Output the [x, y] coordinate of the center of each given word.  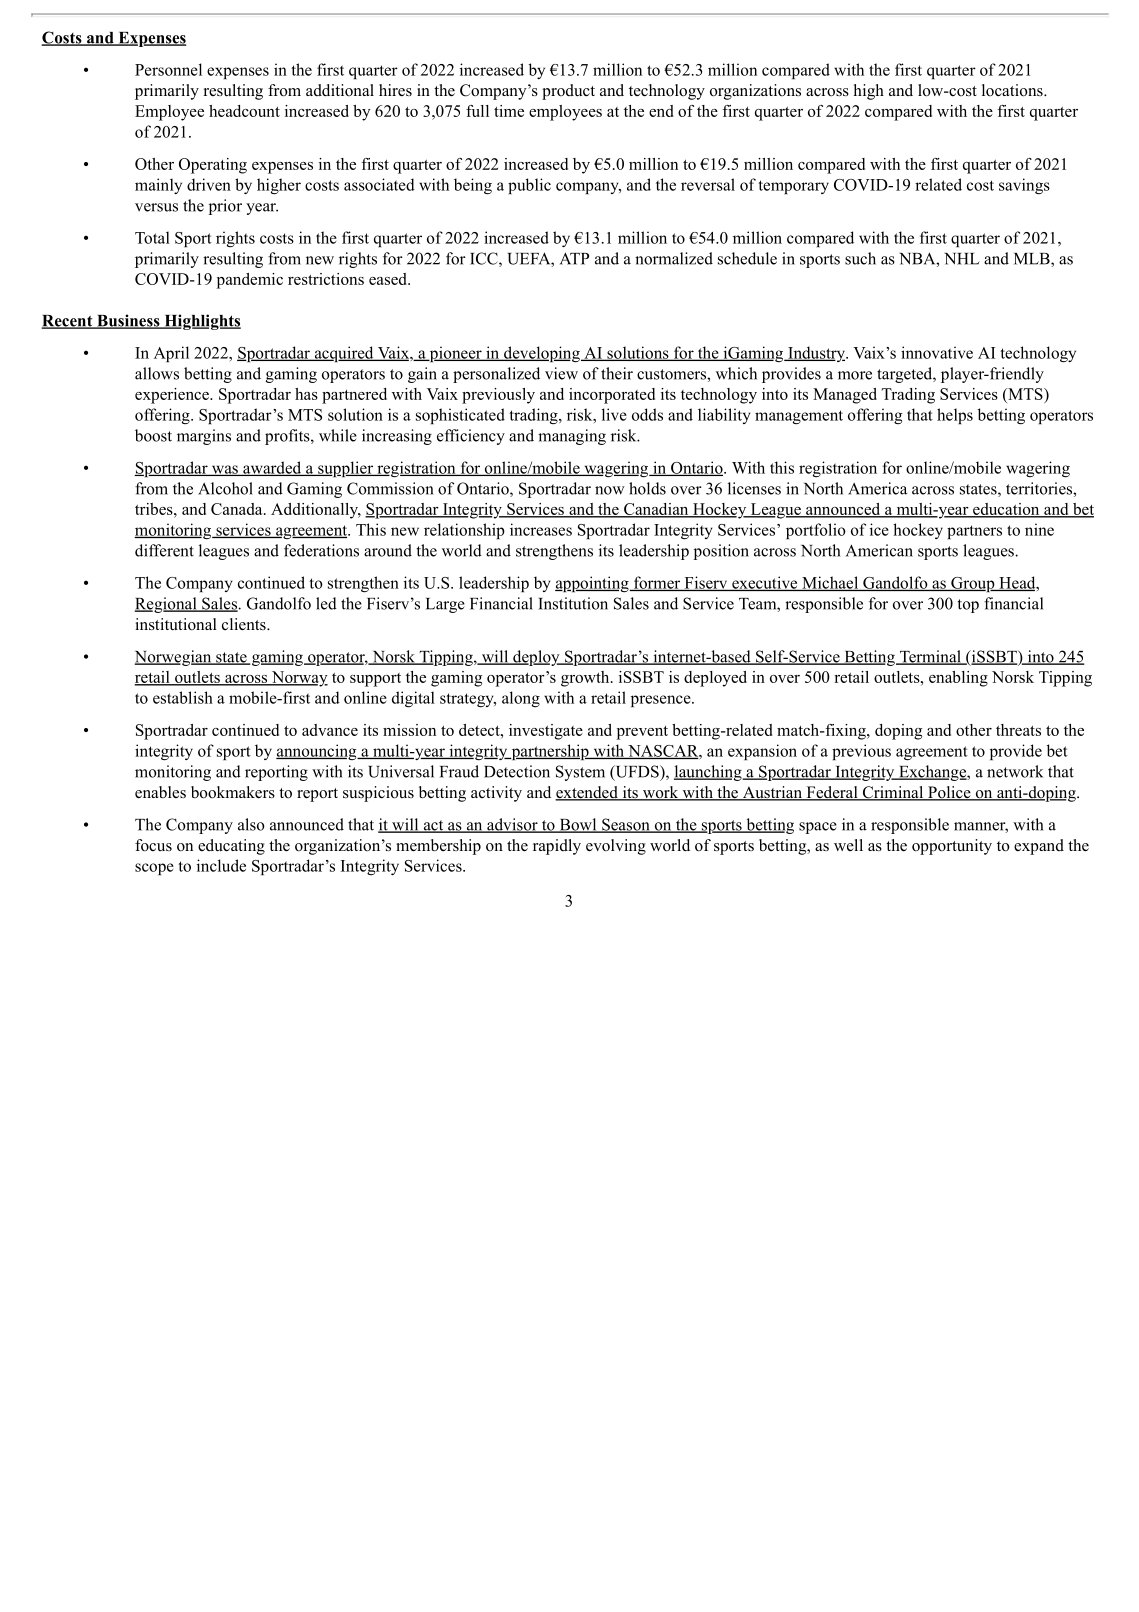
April [171, 354]
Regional [167, 605]
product [568, 92]
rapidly [557, 847]
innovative [937, 352]
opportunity [952, 847]
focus [153, 845]
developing [542, 354]
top [968, 606]
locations [1013, 90]
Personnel [168, 69]
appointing [593, 584]
